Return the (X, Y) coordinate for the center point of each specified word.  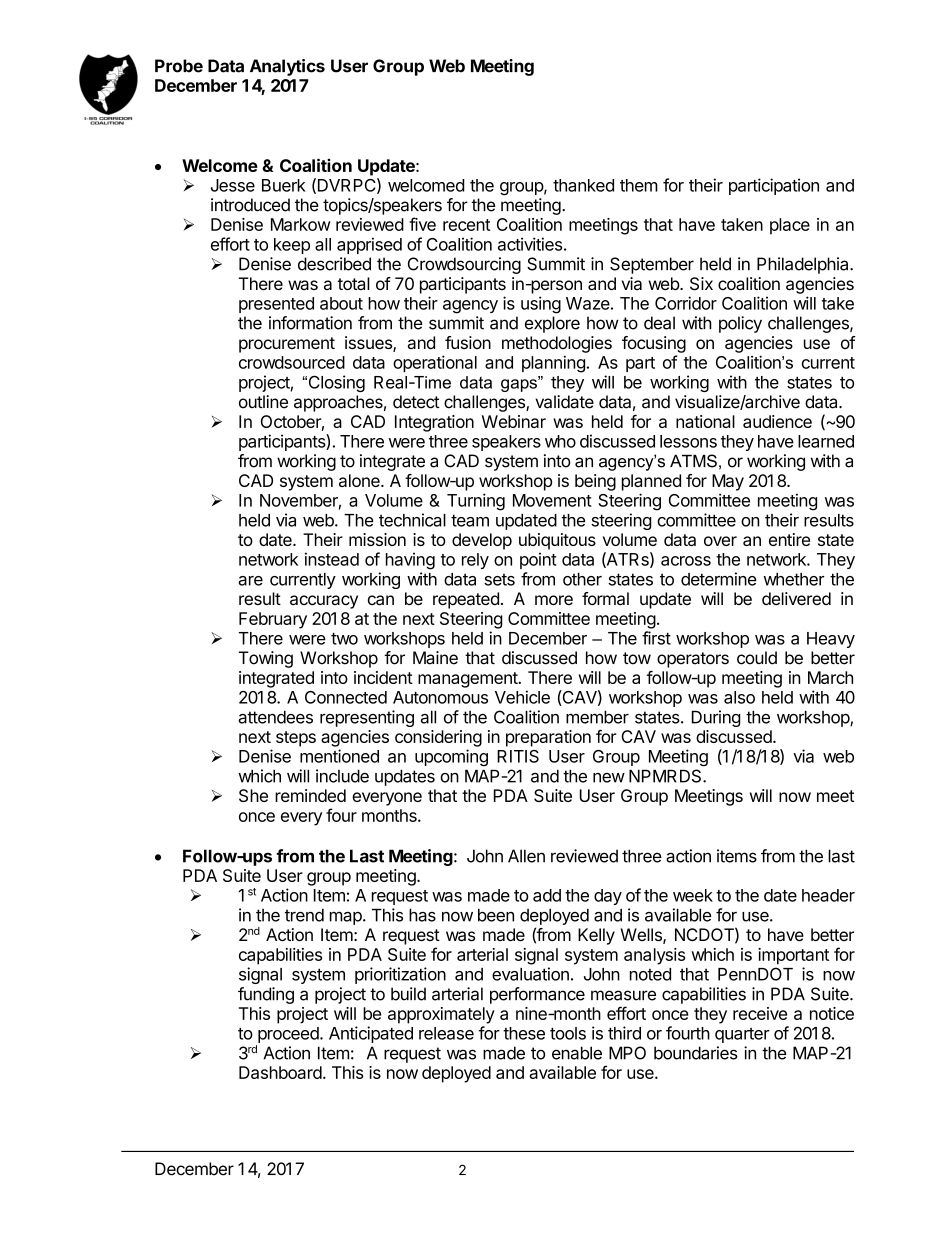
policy (740, 324)
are (250, 581)
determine (719, 579)
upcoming (451, 757)
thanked (583, 185)
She (253, 795)
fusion (468, 342)
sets (499, 580)
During (716, 718)
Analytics (287, 67)
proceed (289, 1035)
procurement (287, 345)
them (639, 185)
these (524, 1033)
